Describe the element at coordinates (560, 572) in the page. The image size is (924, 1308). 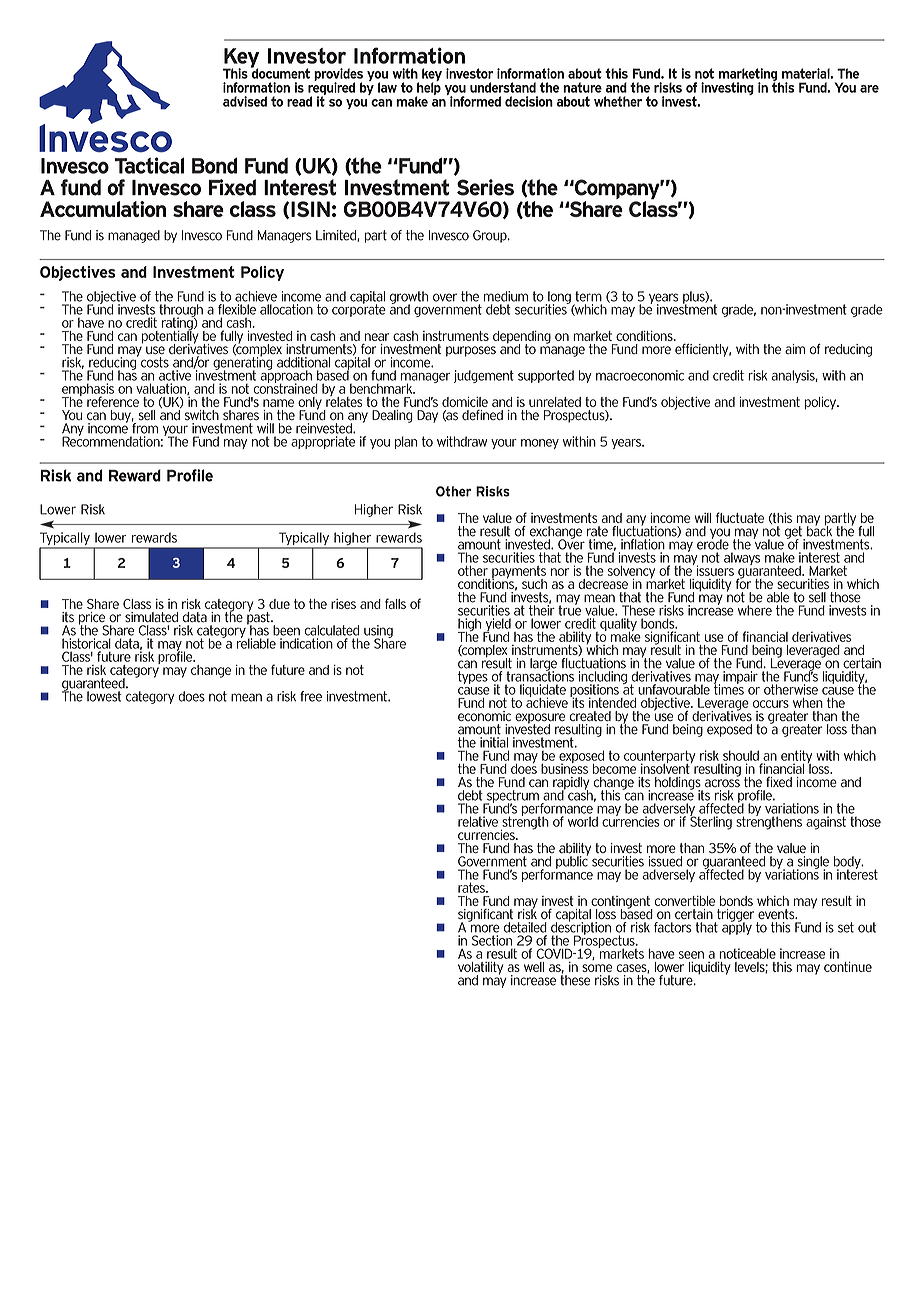
I see `nor` at that location.
